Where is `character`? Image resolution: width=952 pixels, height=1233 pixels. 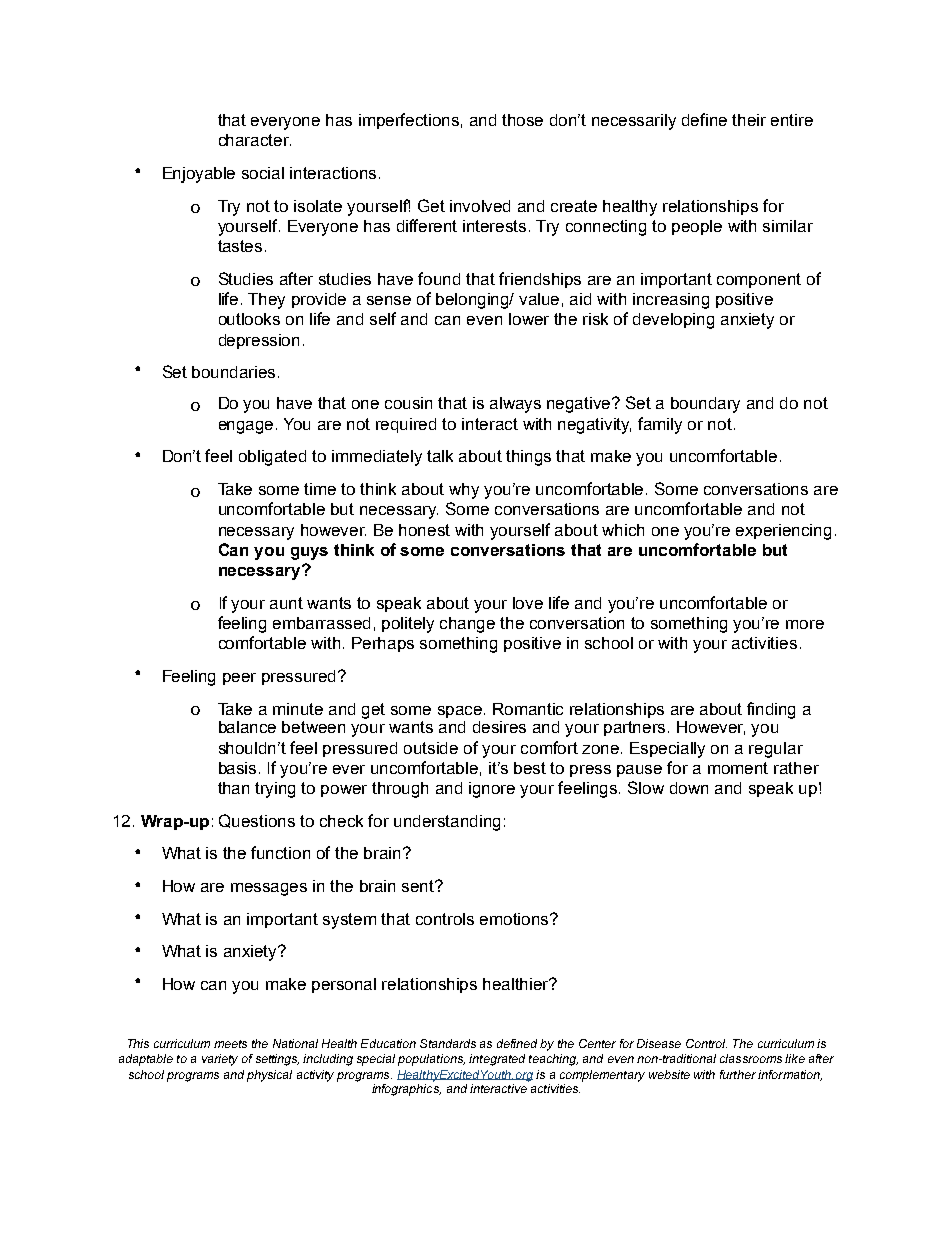 character is located at coordinates (255, 140).
